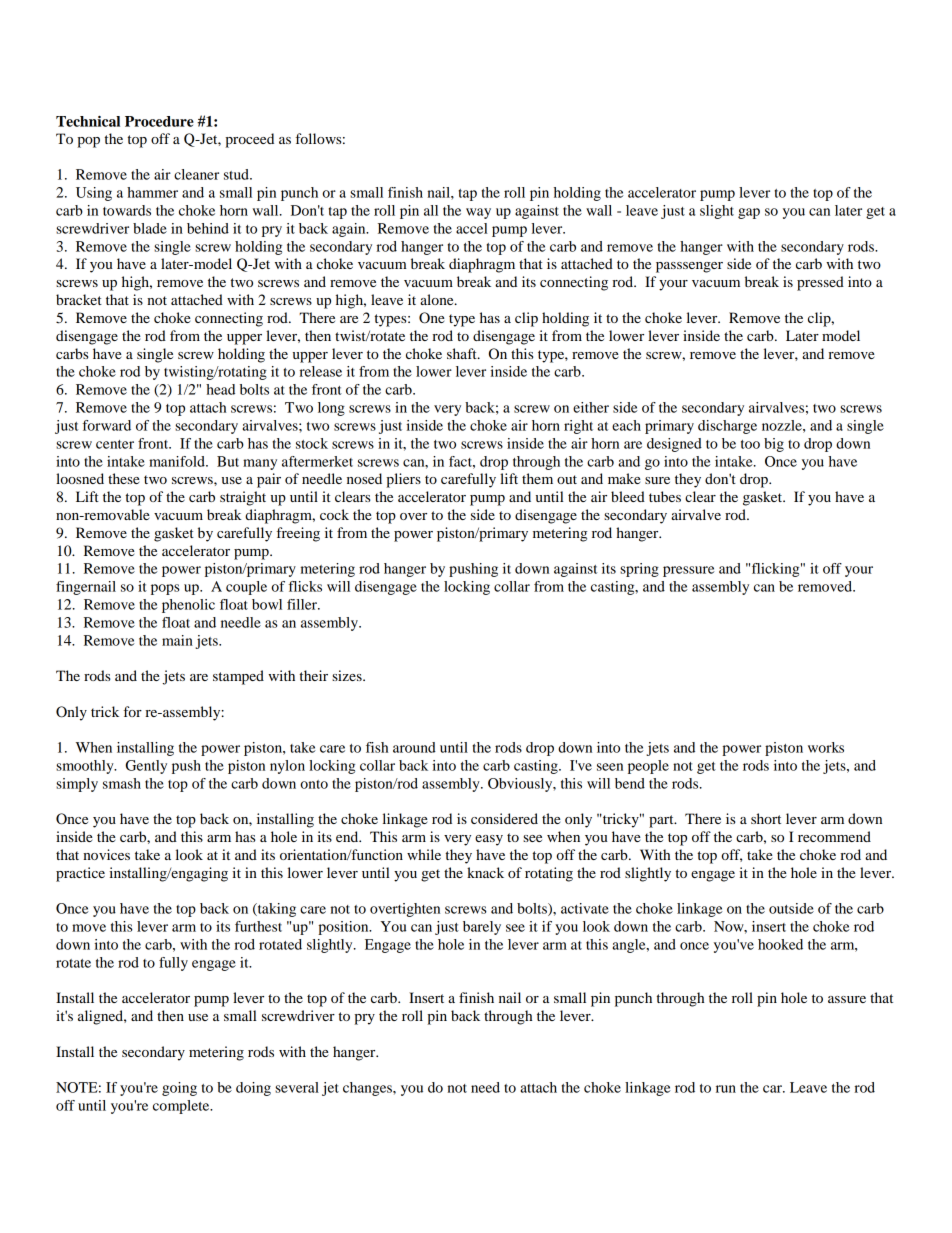 The image size is (952, 1233). Describe the element at coordinates (179, 1089) in the image. I see `going` at that location.
